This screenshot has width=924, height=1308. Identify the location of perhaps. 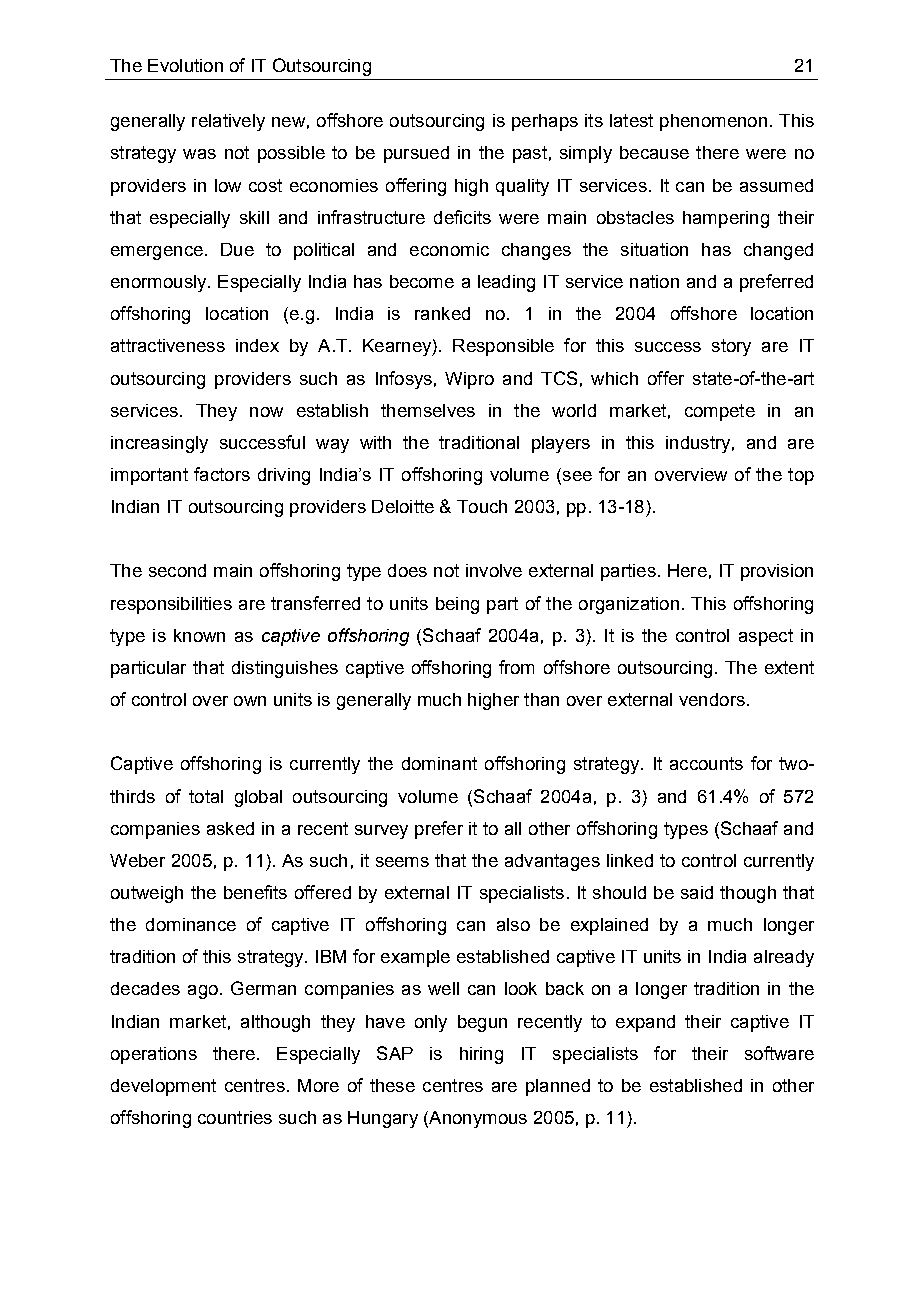
(545, 122).
